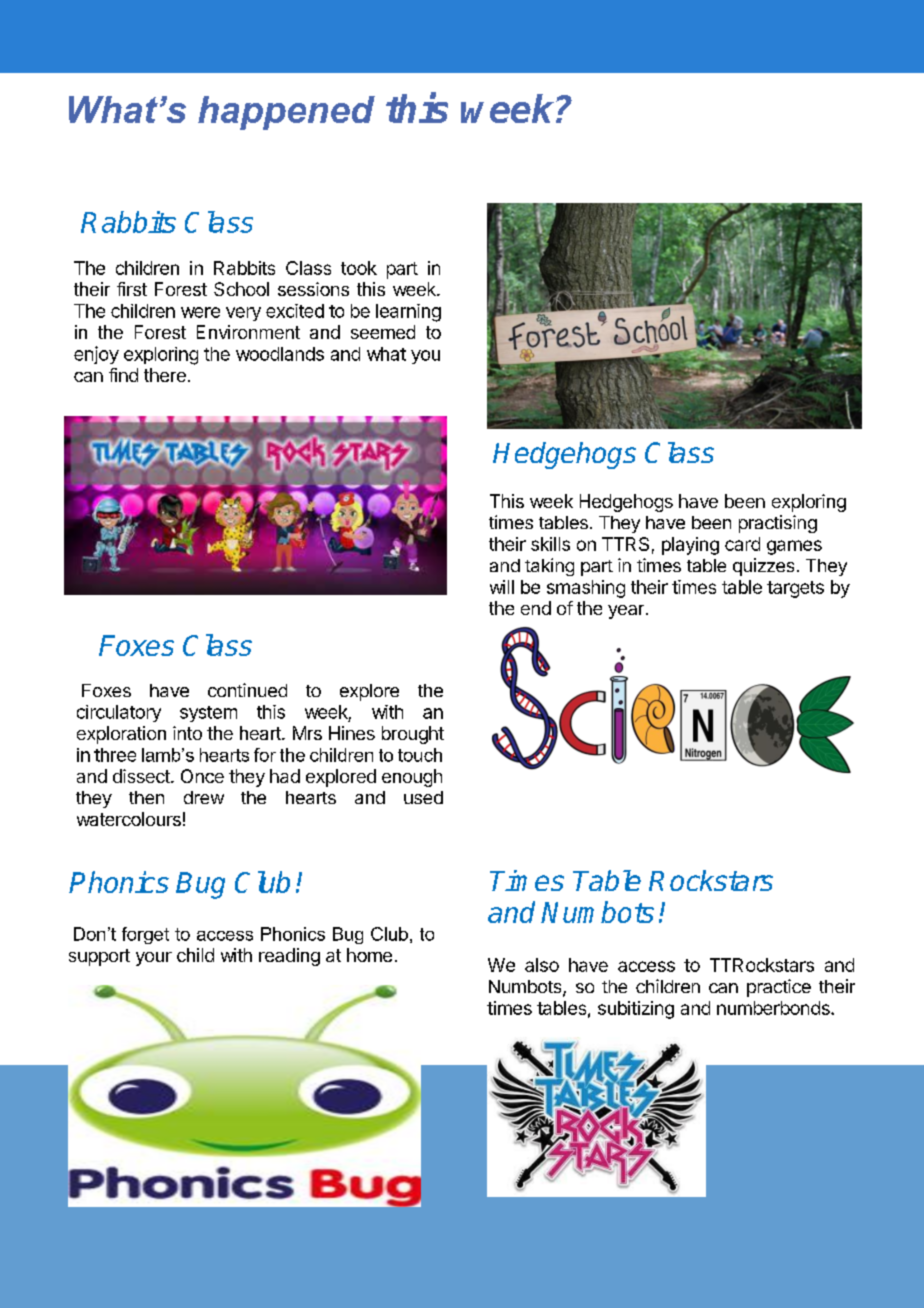  I want to click on playing, so click(690, 546).
